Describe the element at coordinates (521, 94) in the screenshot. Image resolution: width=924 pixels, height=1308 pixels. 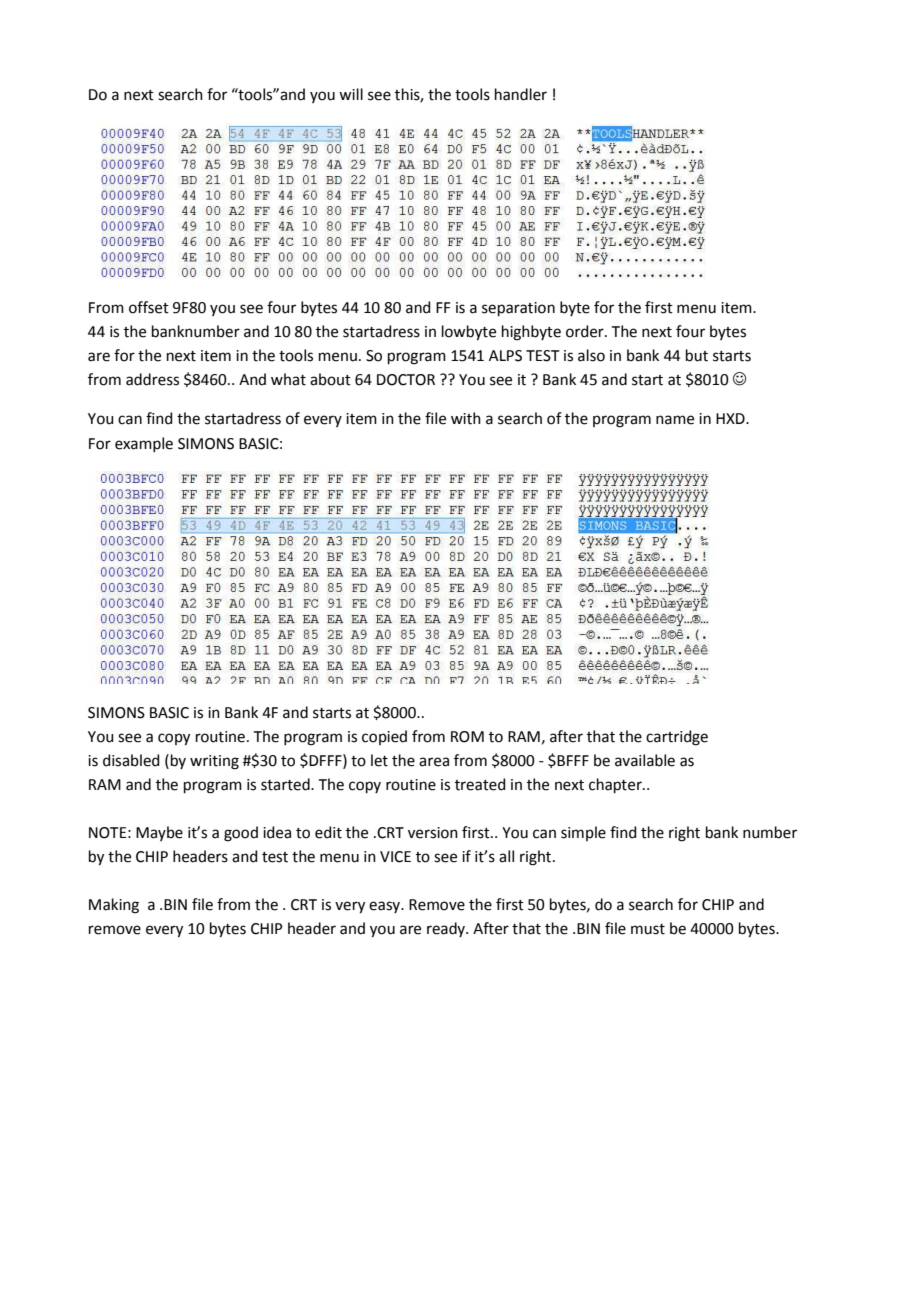
I see `handler` at that location.
